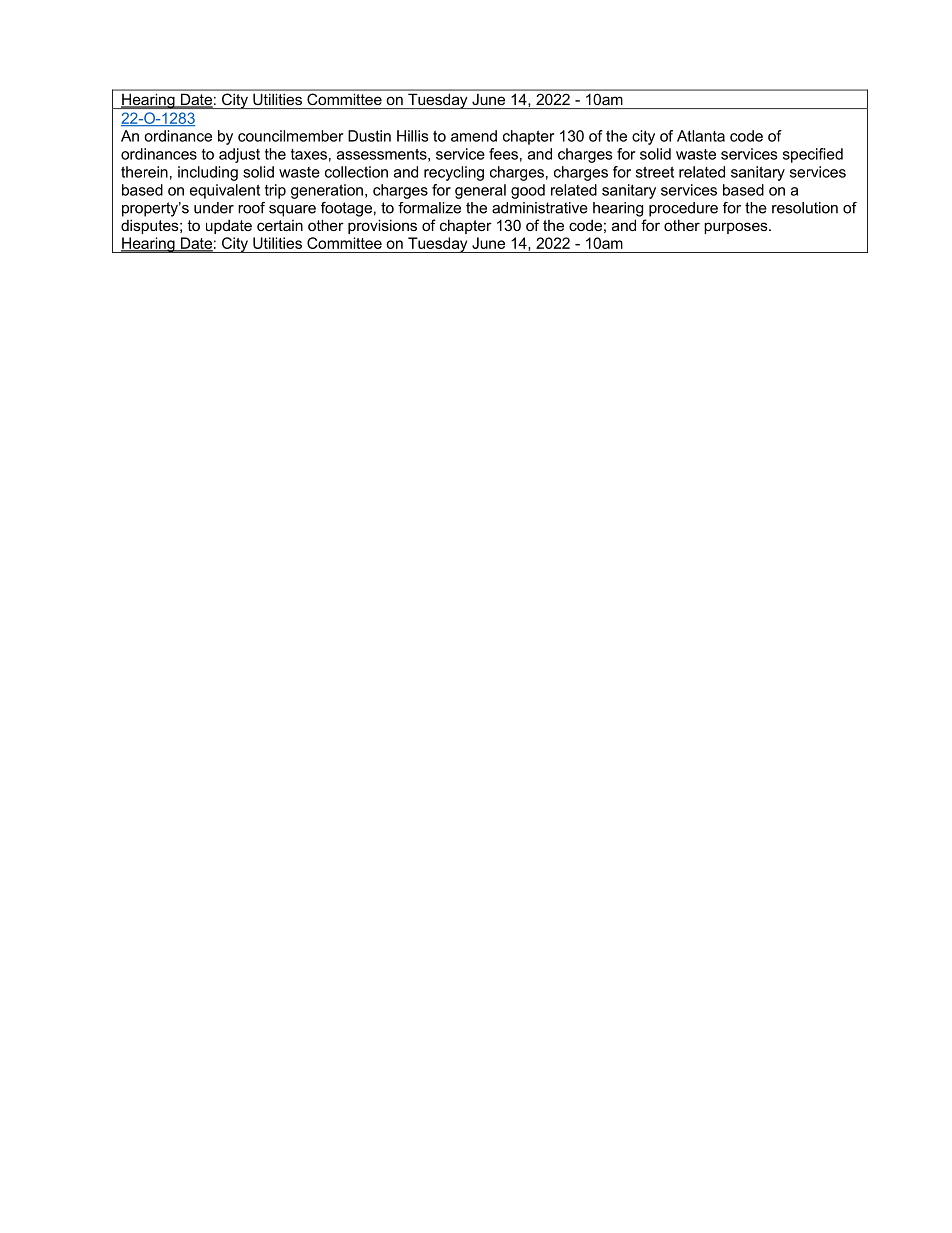  What do you see at coordinates (382, 226) in the page?
I see `provisions` at bounding box center [382, 226].
